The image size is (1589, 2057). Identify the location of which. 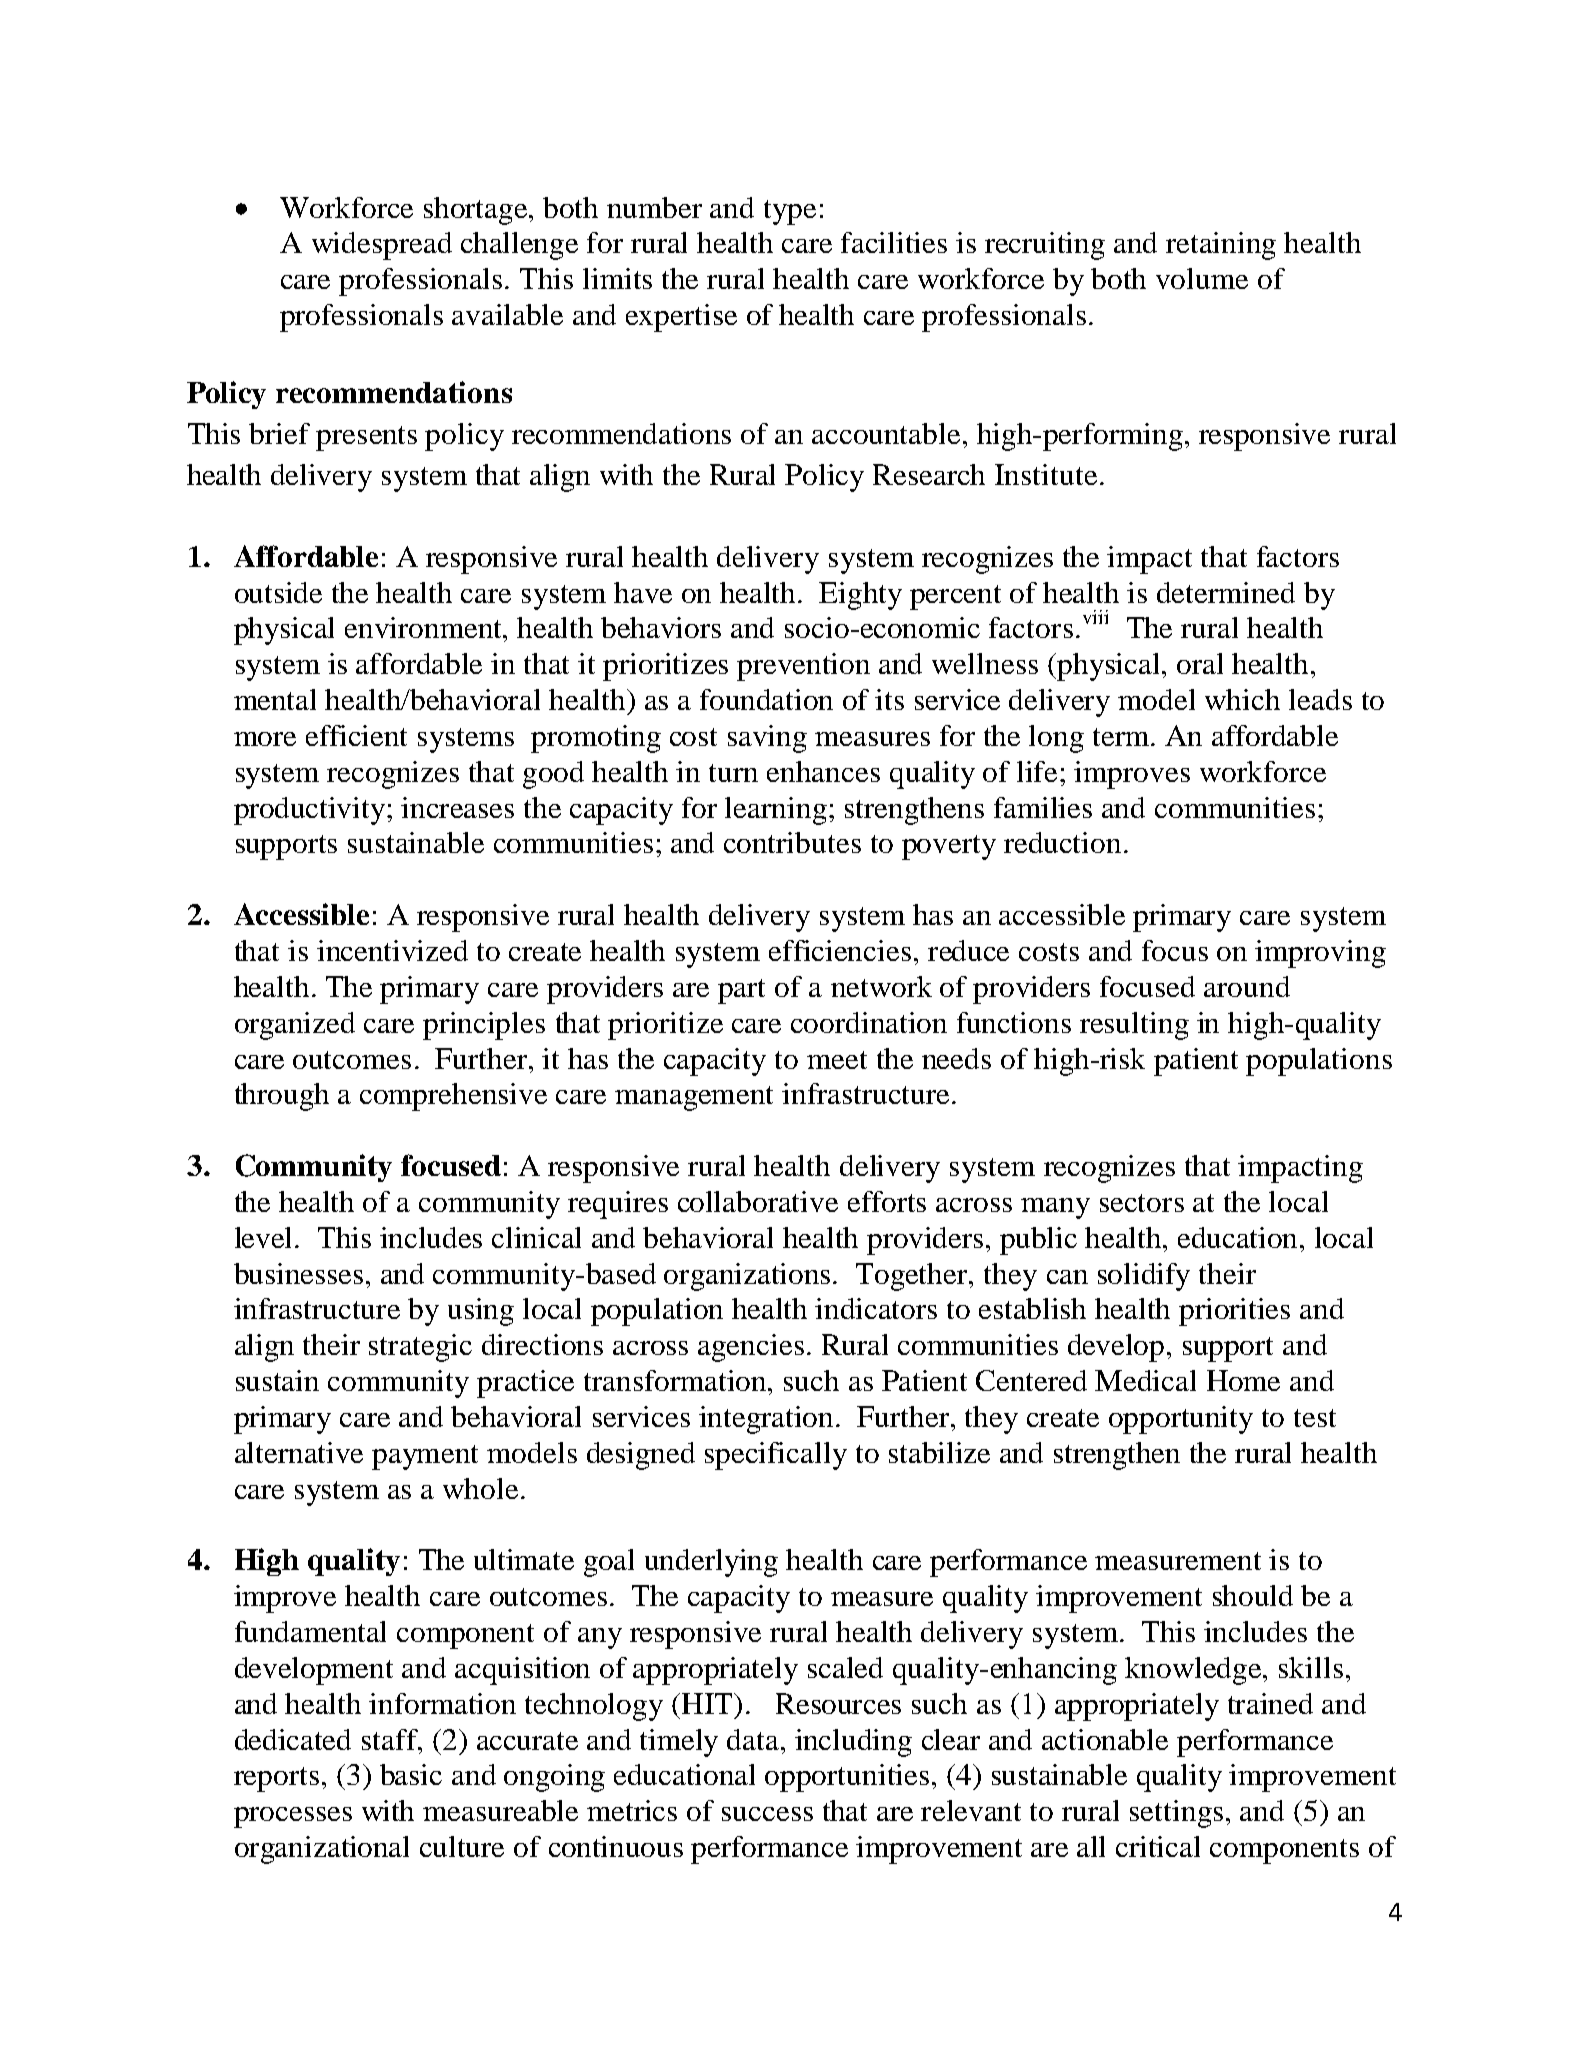
(1242, 699).
